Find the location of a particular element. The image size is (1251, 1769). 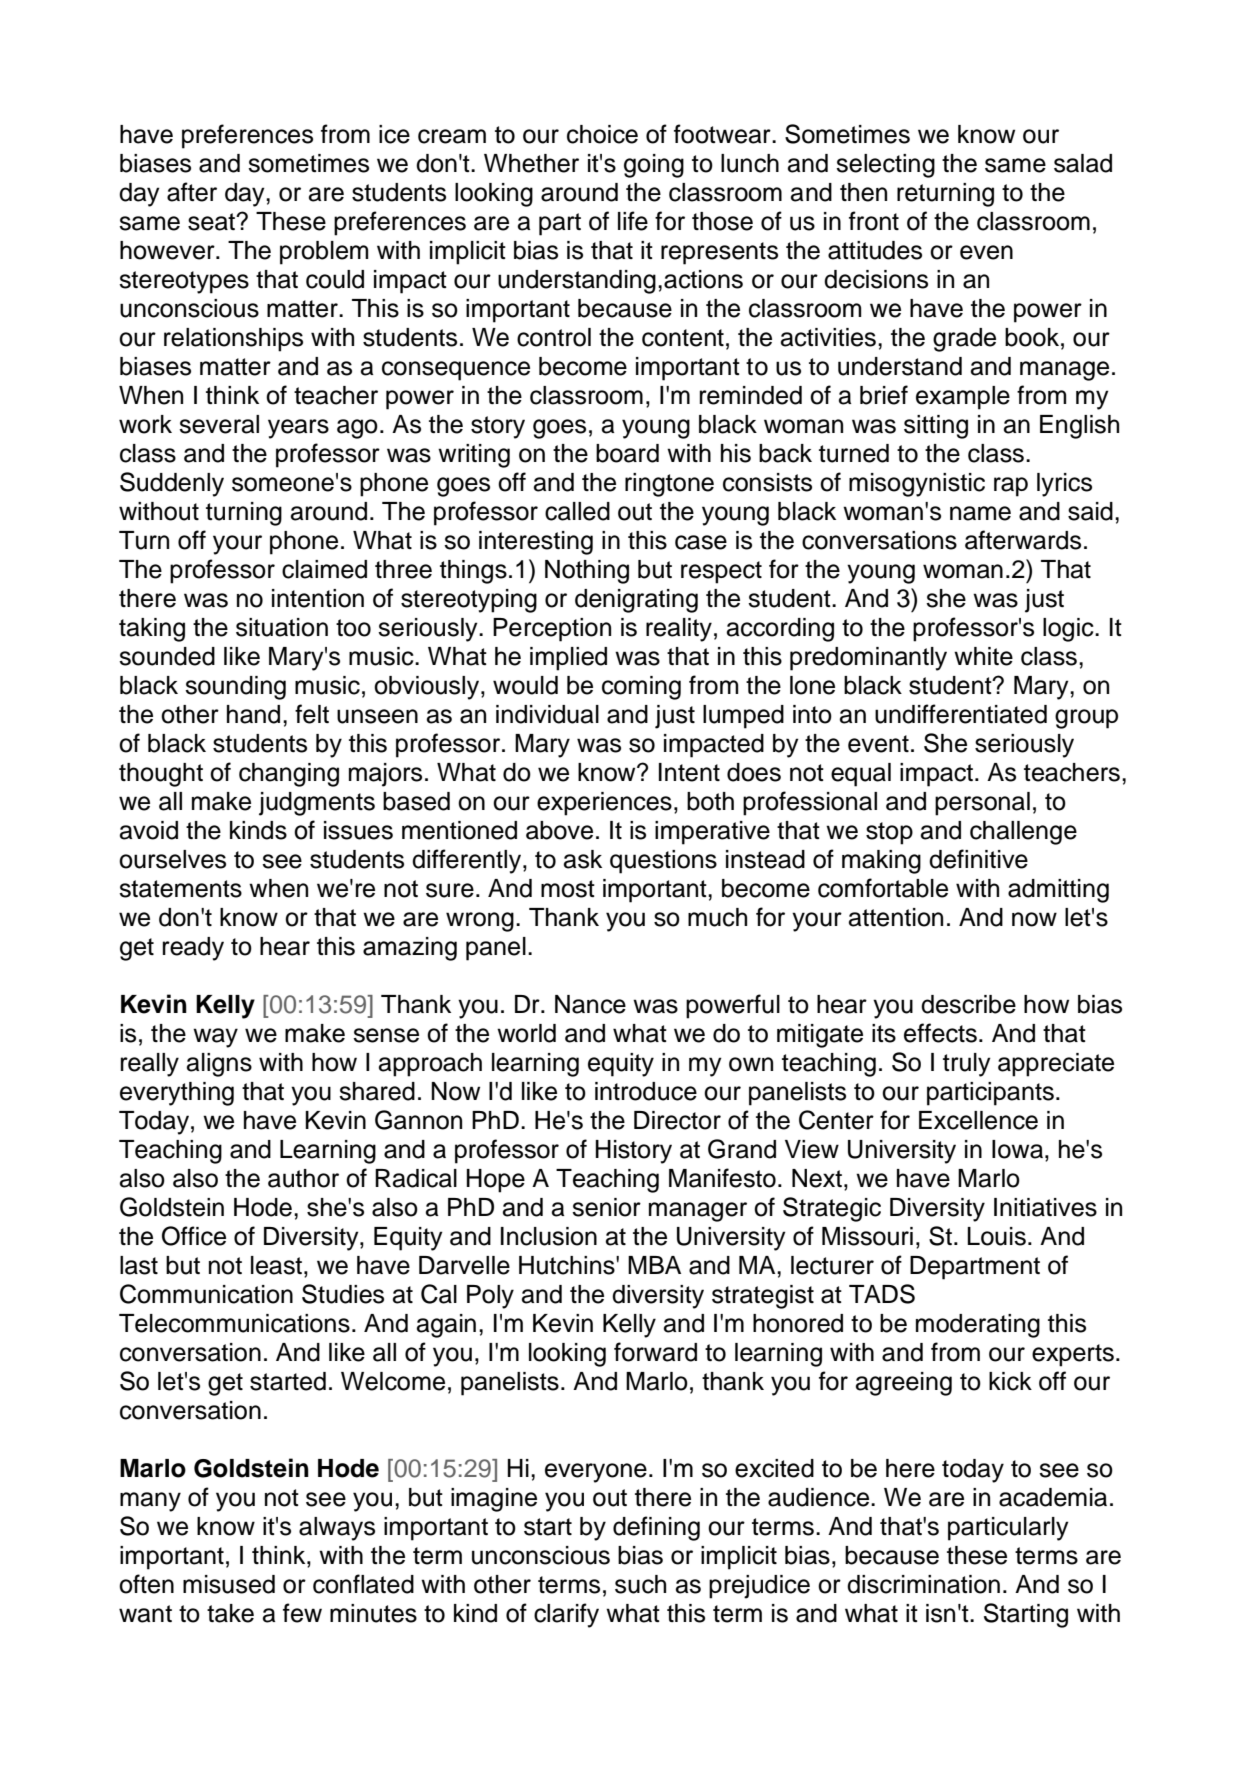

aligns is located at coordinates (219, 1065).
